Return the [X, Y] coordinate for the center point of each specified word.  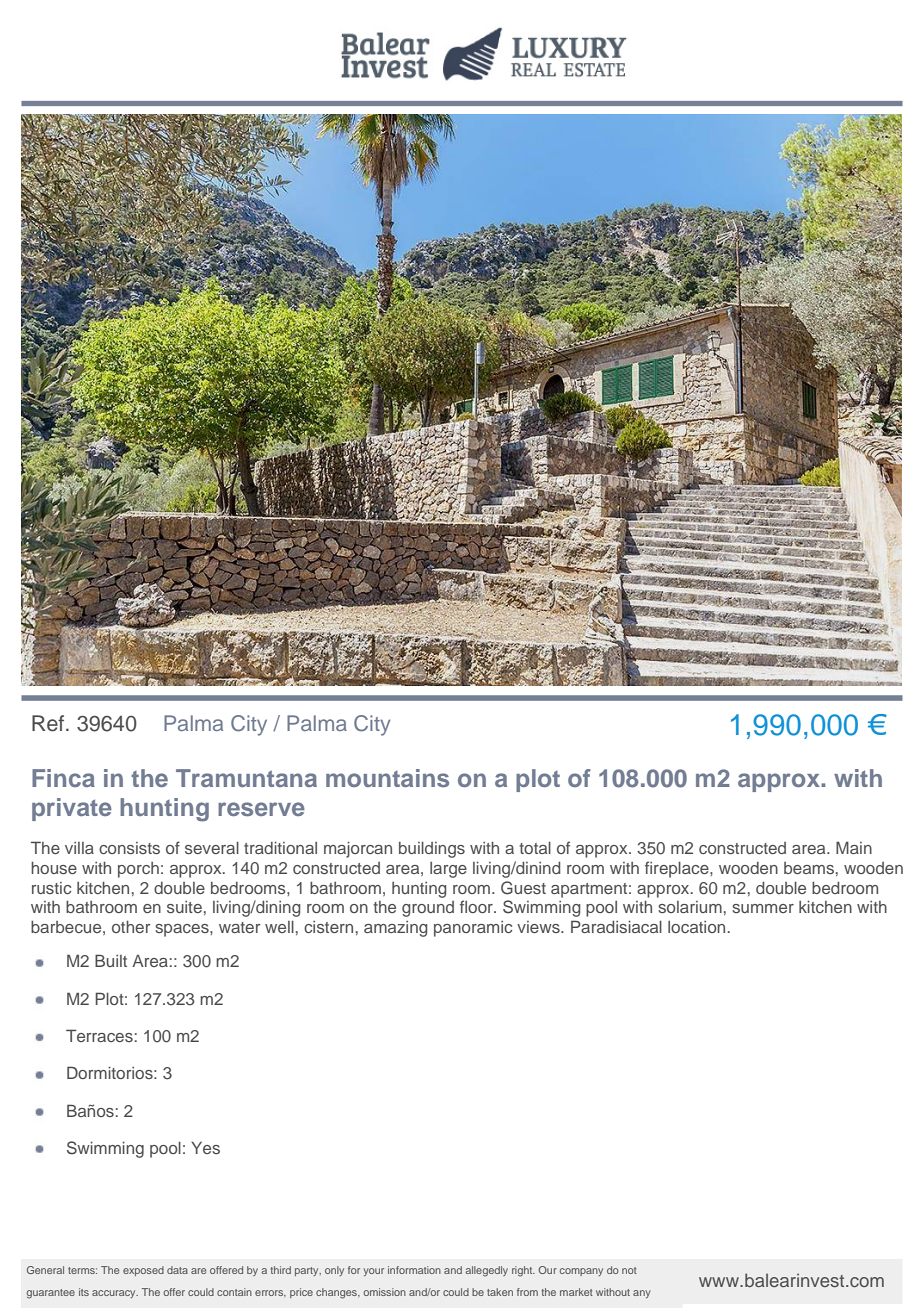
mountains [387, 778]
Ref [49, 723]
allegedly [486, 1271]
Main [854, 847]
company [581, 1272]
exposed [143, 1271]
